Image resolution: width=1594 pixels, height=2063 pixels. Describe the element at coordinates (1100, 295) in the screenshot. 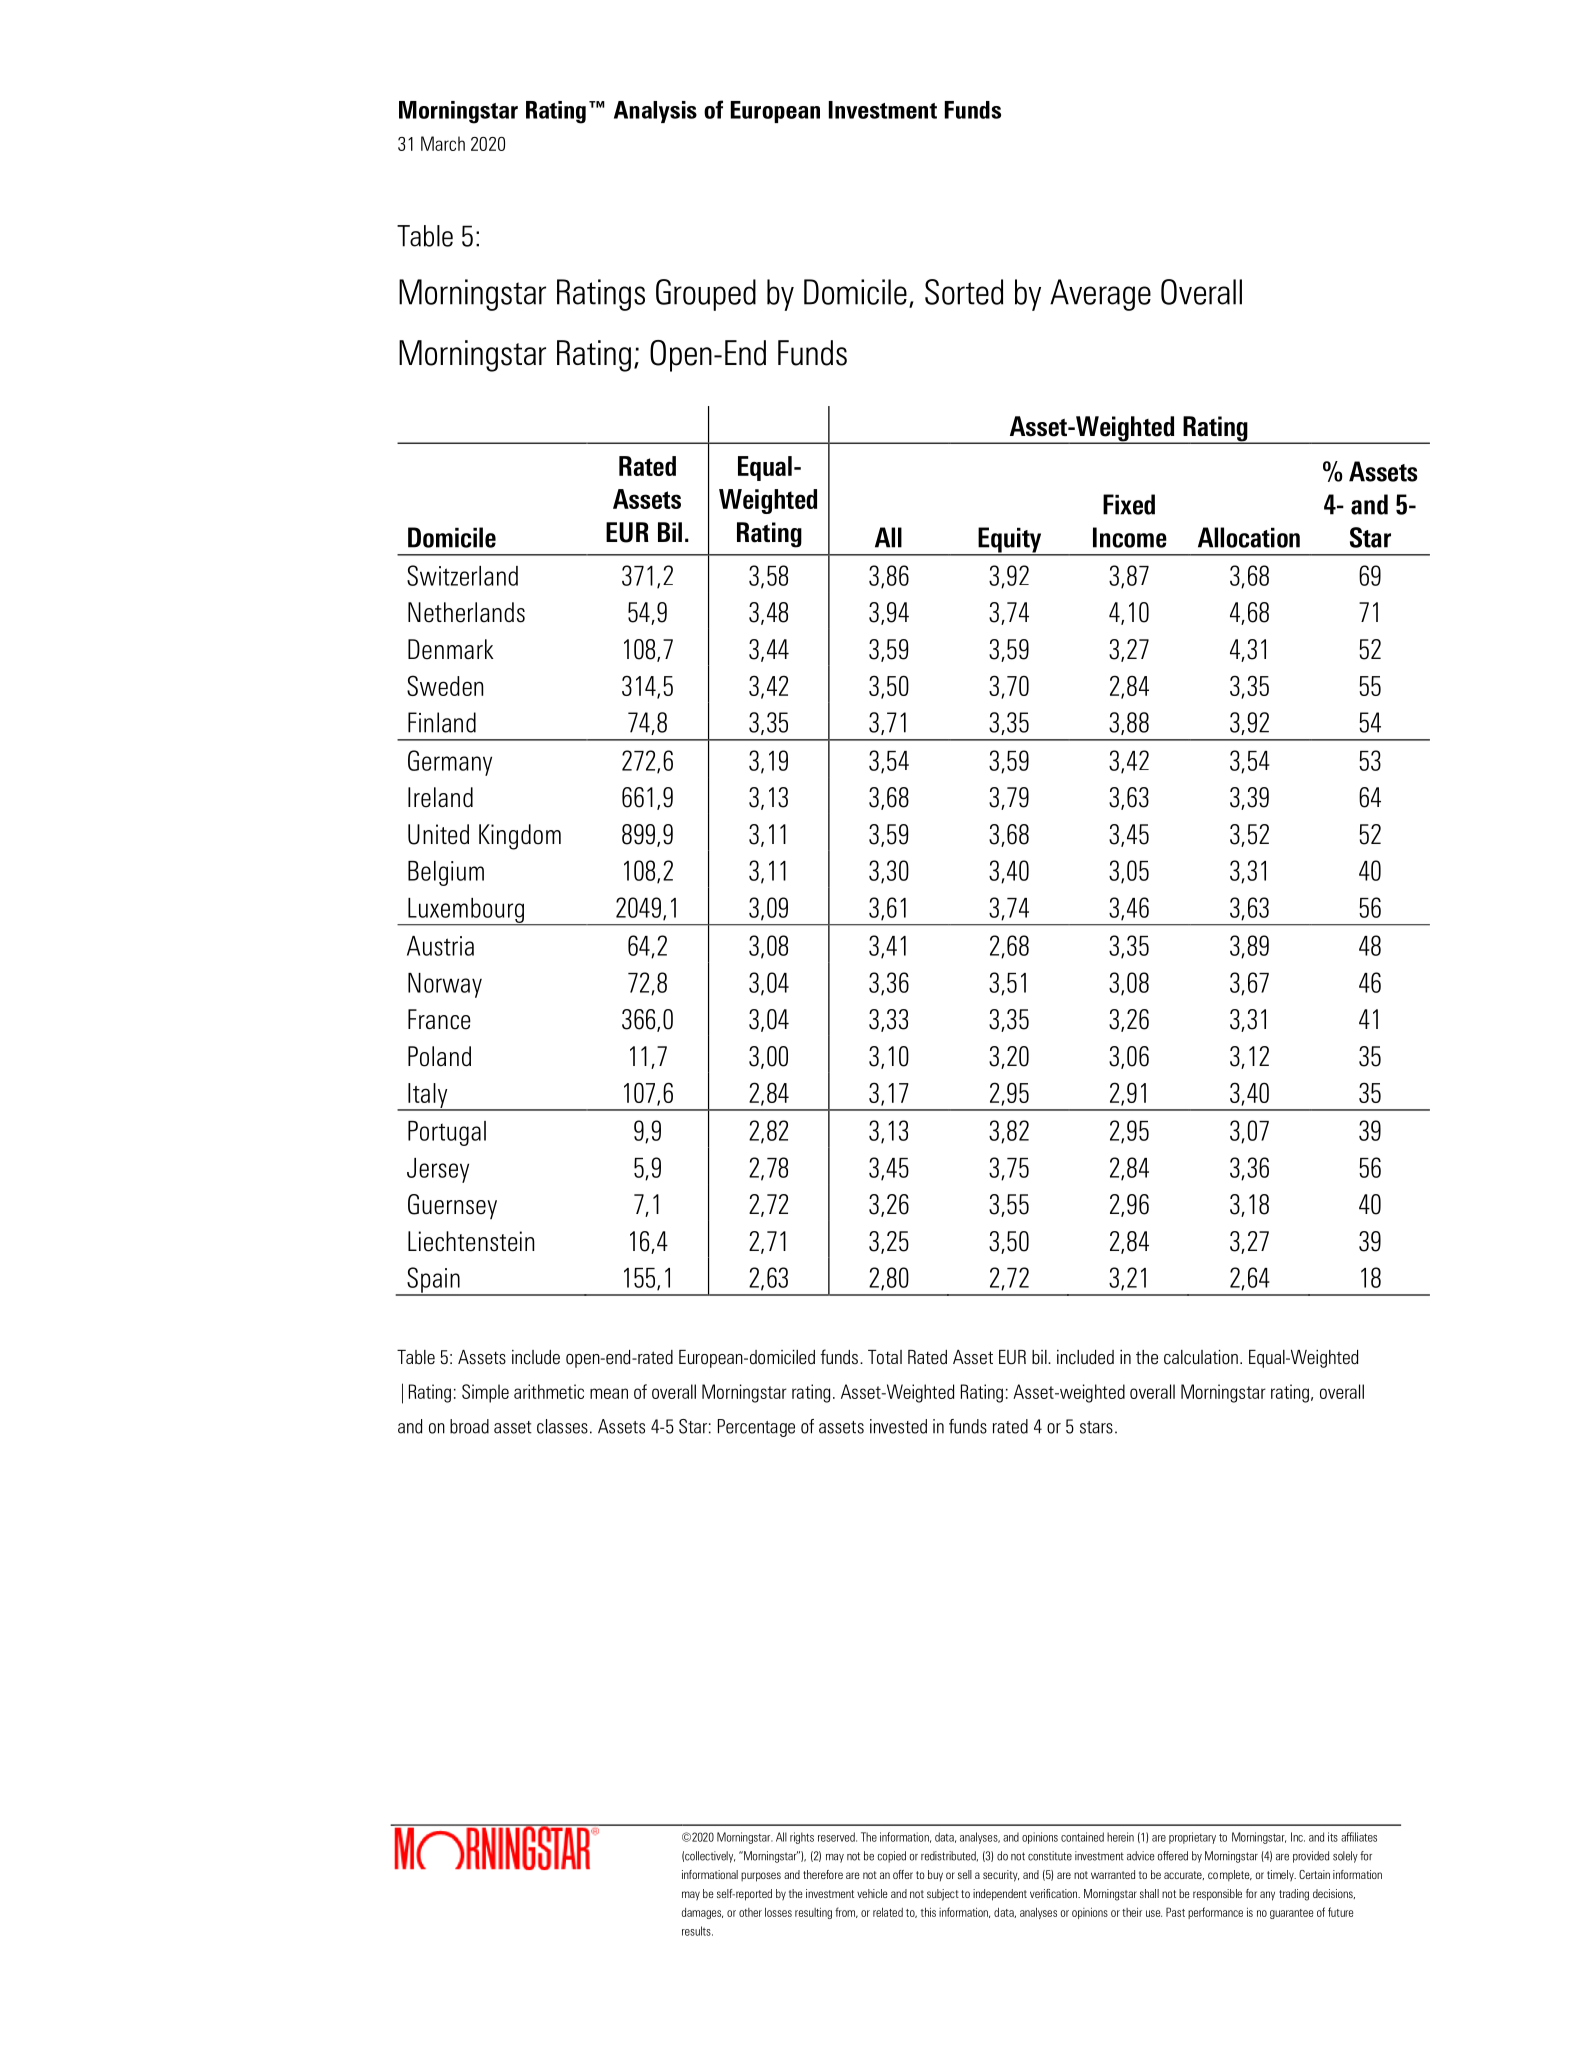

I see `Average` at that location.
